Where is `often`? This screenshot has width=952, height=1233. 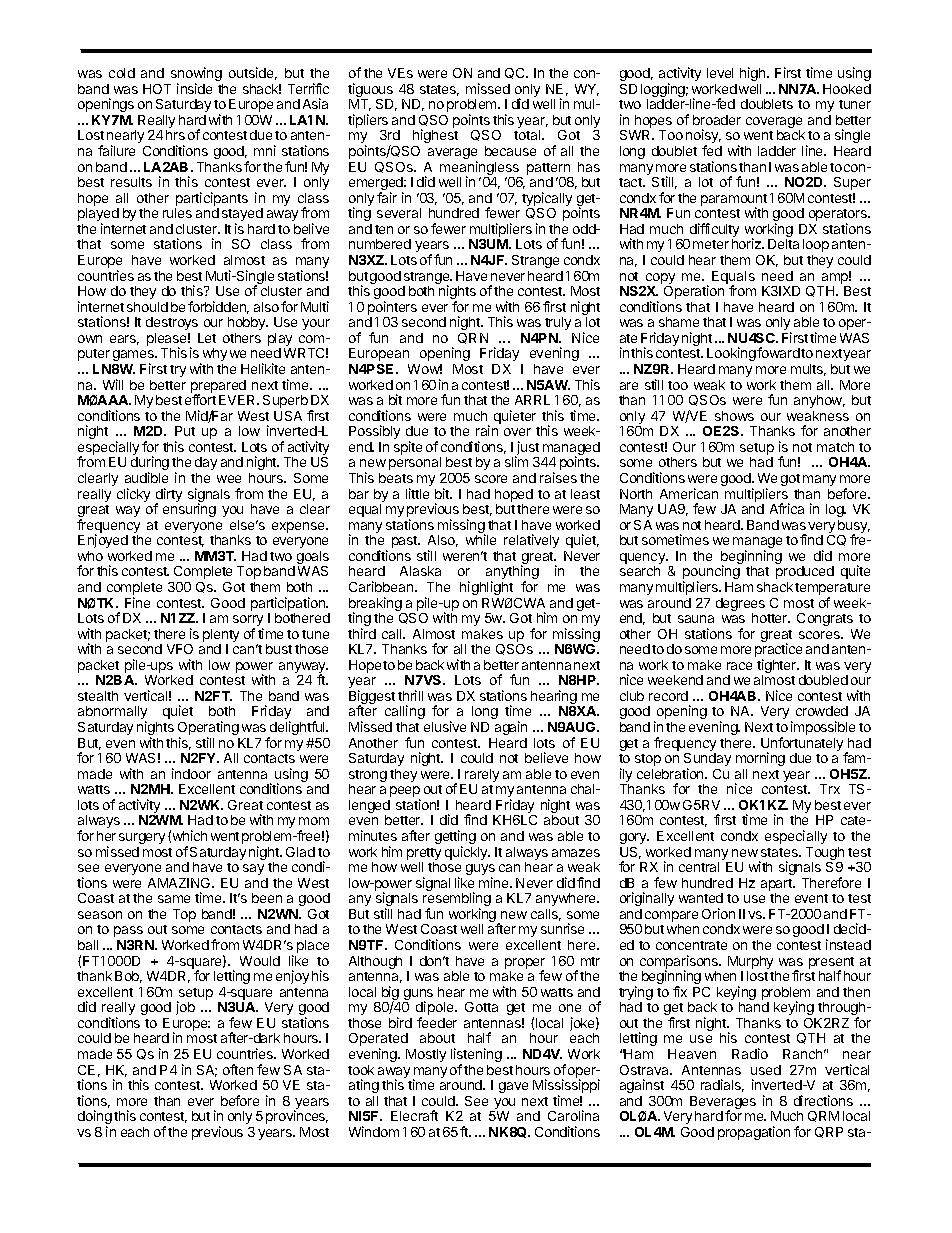
often is located at coordinates (238, 1069).
